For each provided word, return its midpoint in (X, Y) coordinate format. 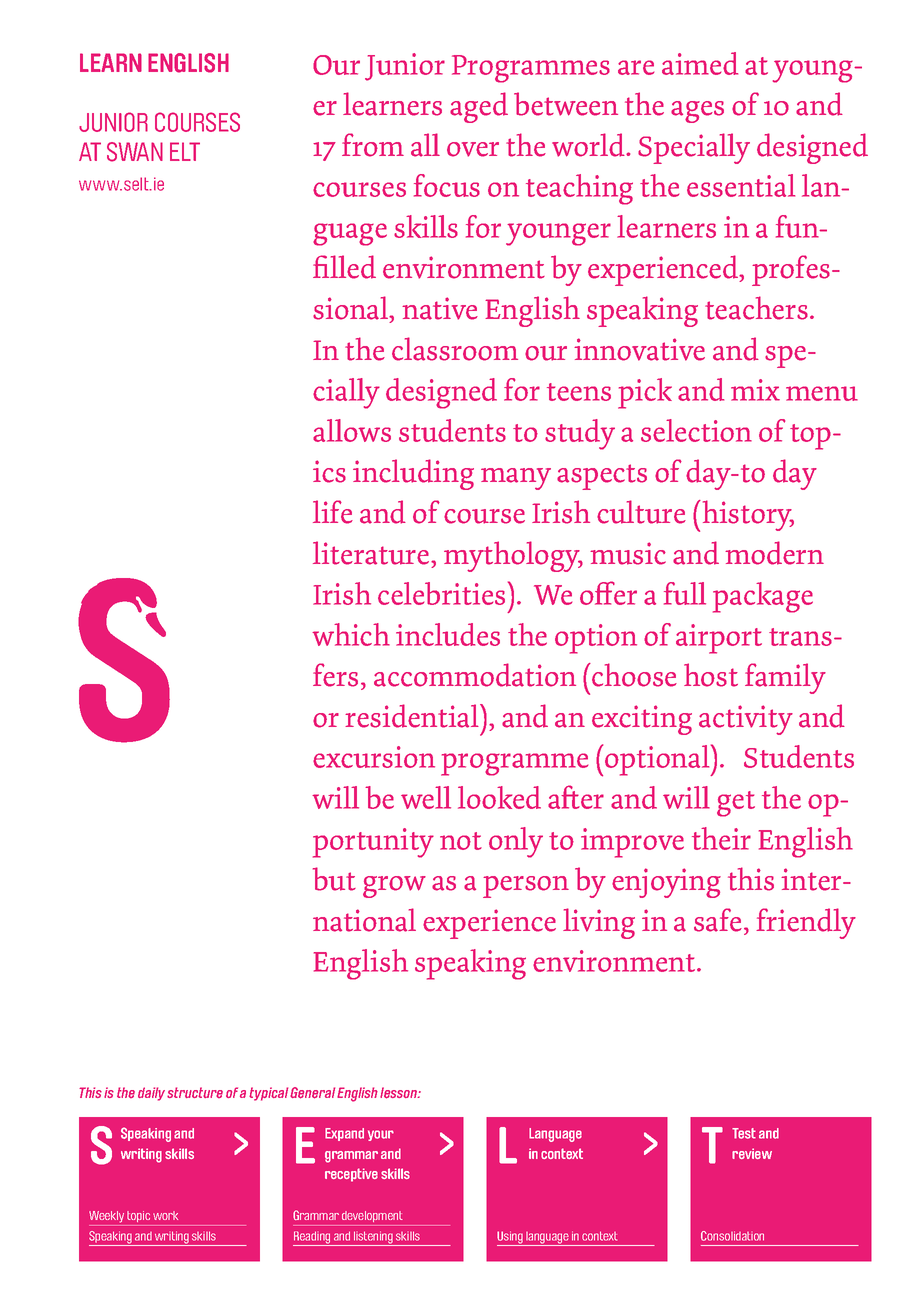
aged (479, 107)
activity (746, 720)
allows (352, 430)
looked (499, 797)
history (747, 515)
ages (697, 112)
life (333, 512)
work (165, 1215)
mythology (513, 556)
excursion (374, 757)
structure (195, 1092)
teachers (756, 308)
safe (718, 920)
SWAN (135, 152)
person (526, 887)
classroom (455, 349)
